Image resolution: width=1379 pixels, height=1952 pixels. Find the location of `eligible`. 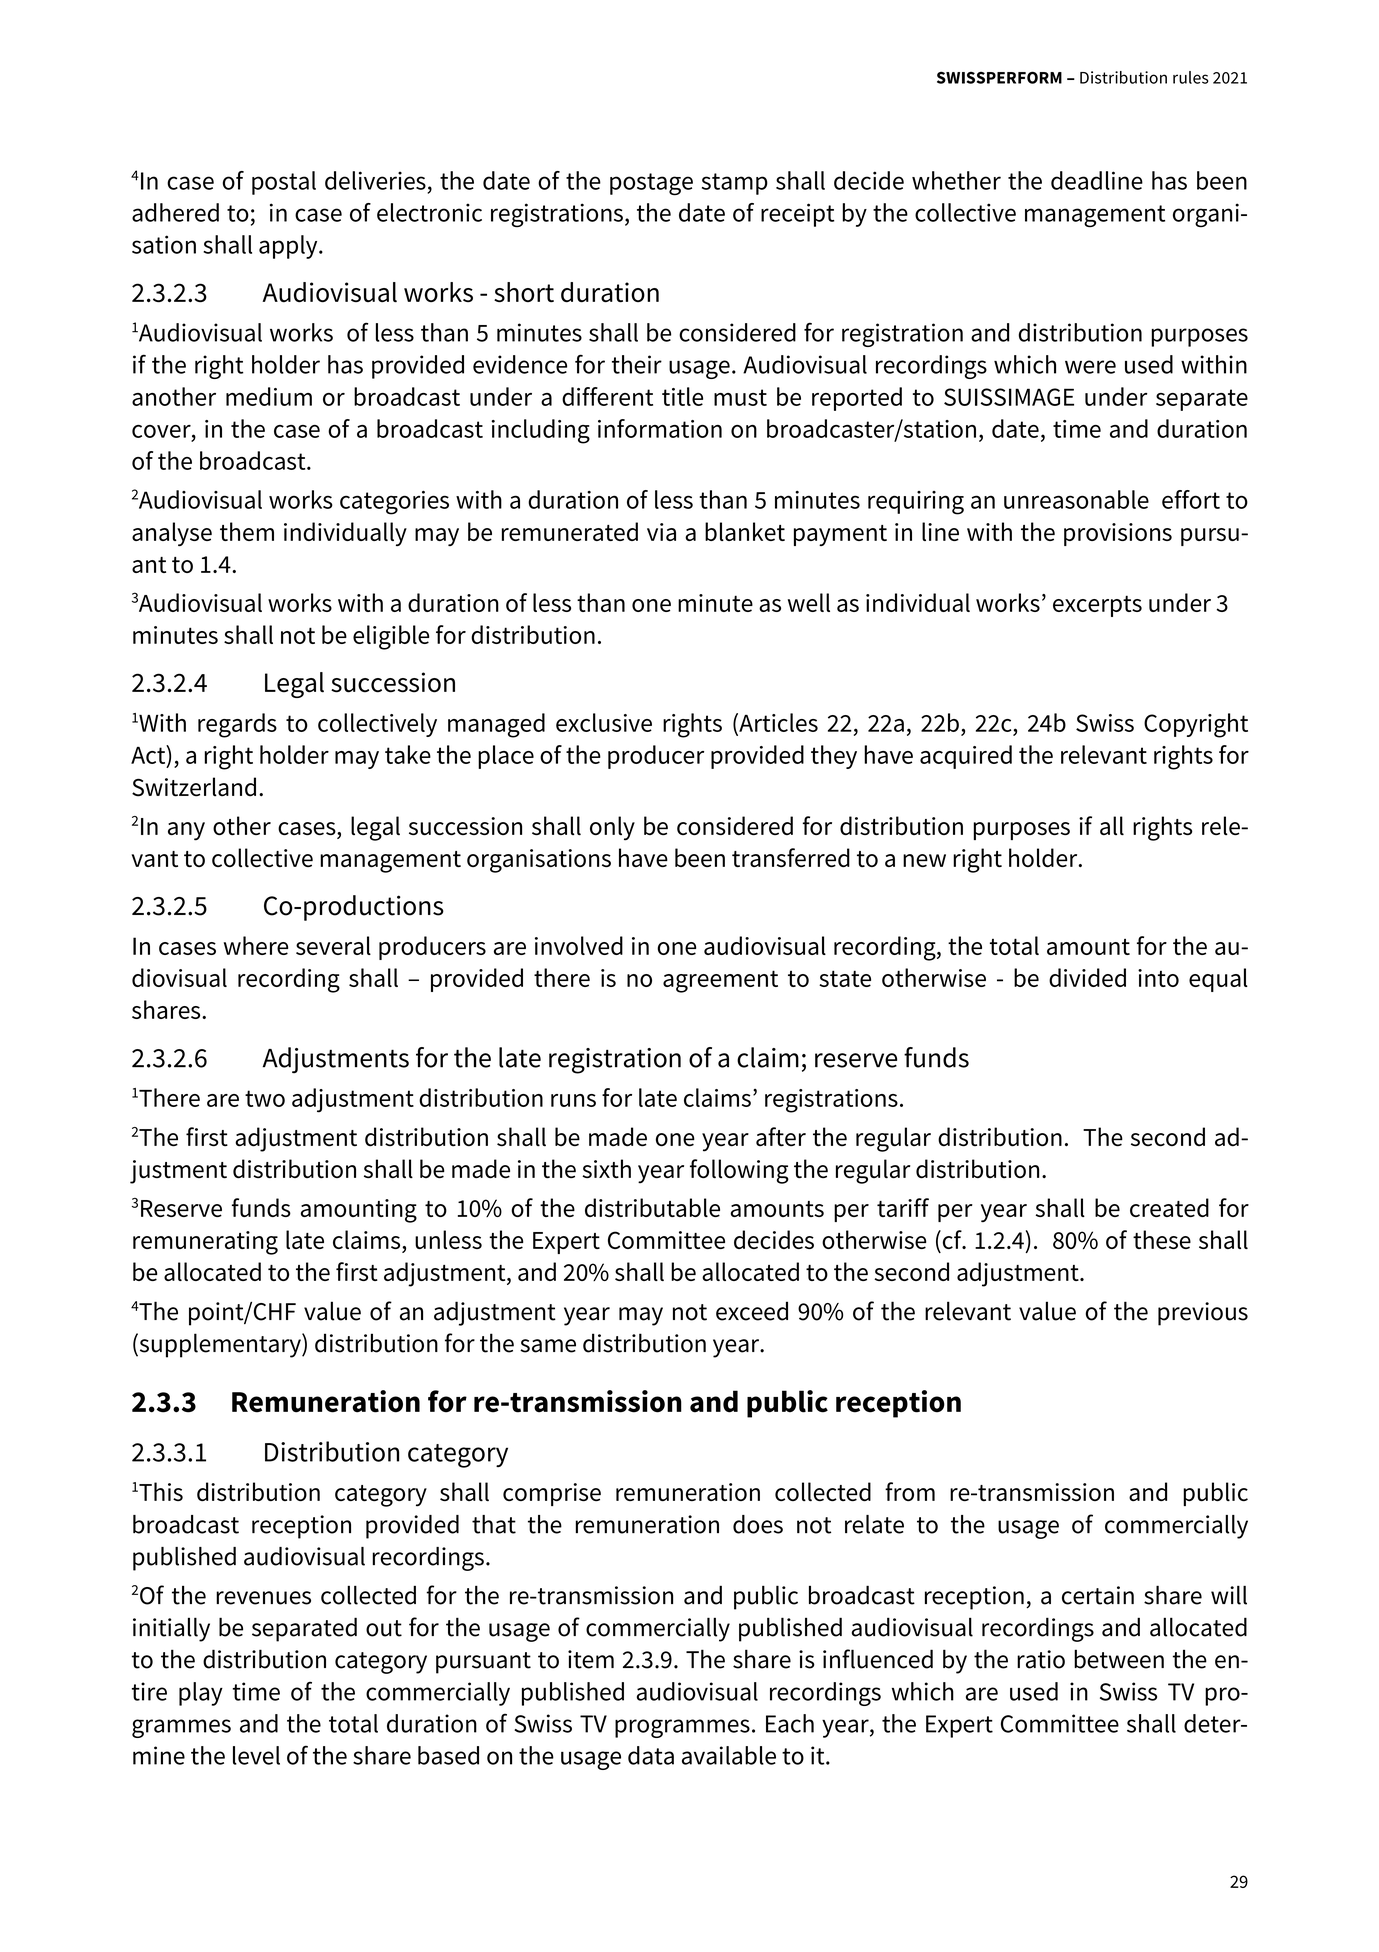

eligible is located at coordinates (391, 637).
